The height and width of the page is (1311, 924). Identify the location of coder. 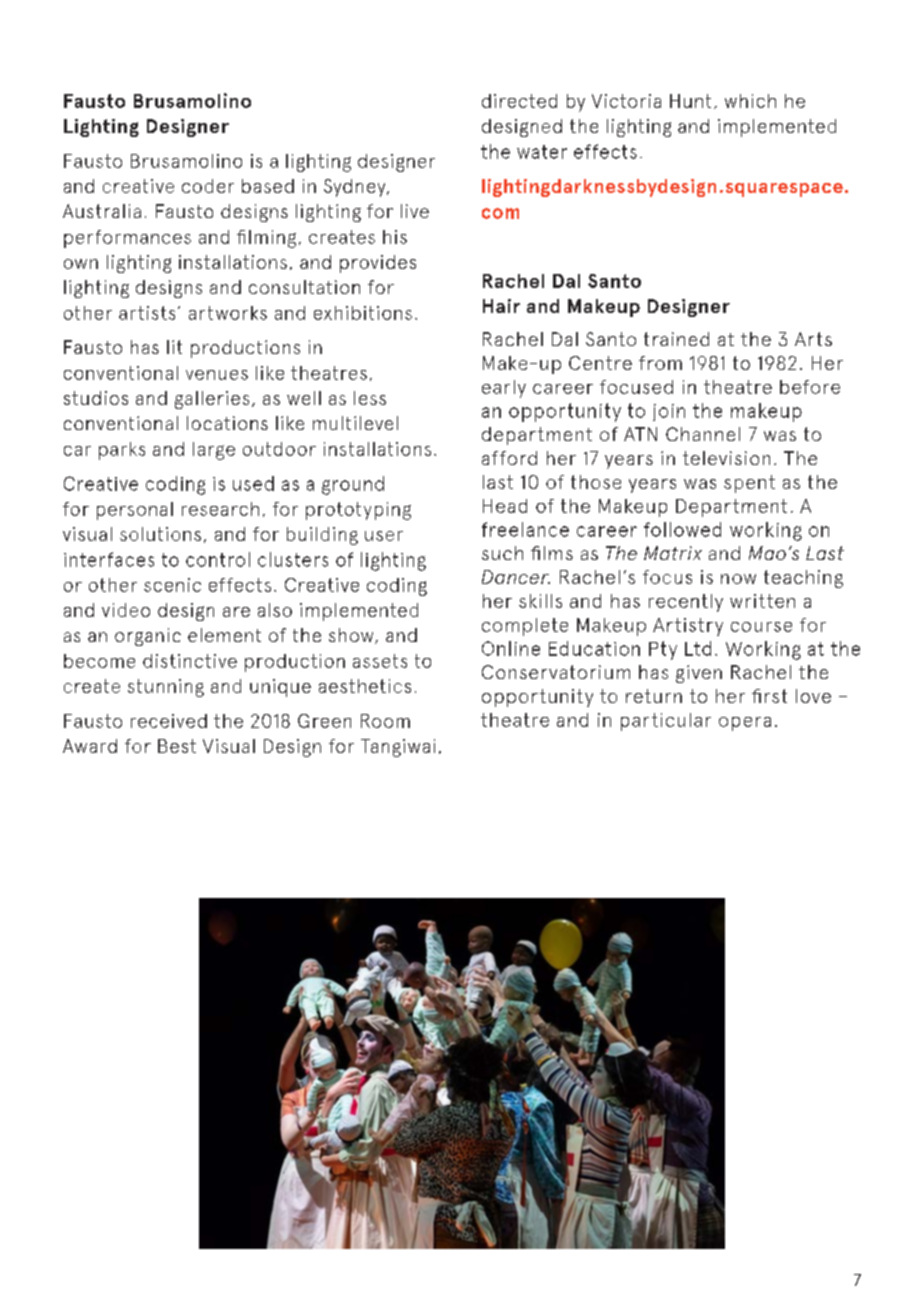
(208, 186).
